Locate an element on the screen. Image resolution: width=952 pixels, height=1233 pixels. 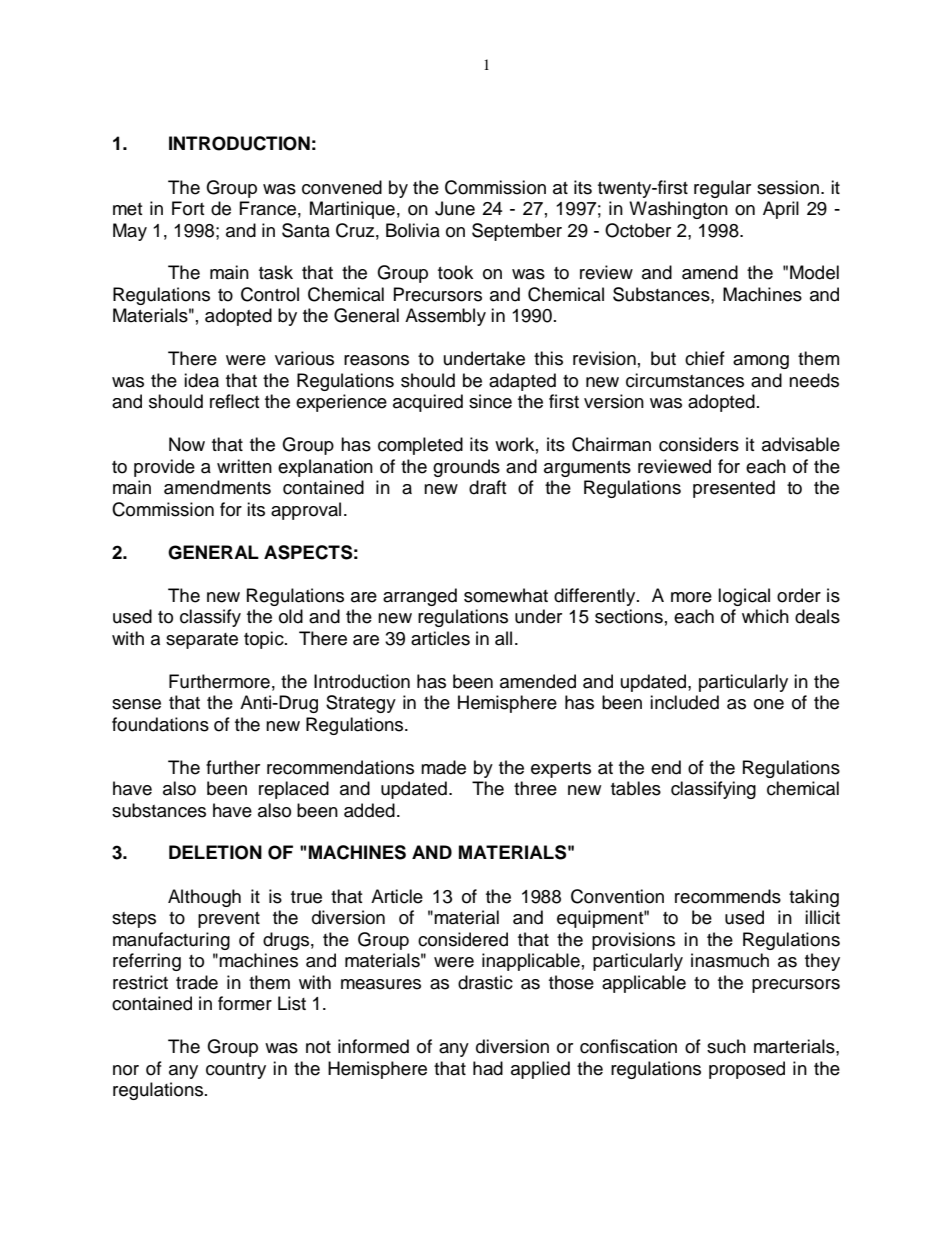
country is located at coordinates (236, 1071).
